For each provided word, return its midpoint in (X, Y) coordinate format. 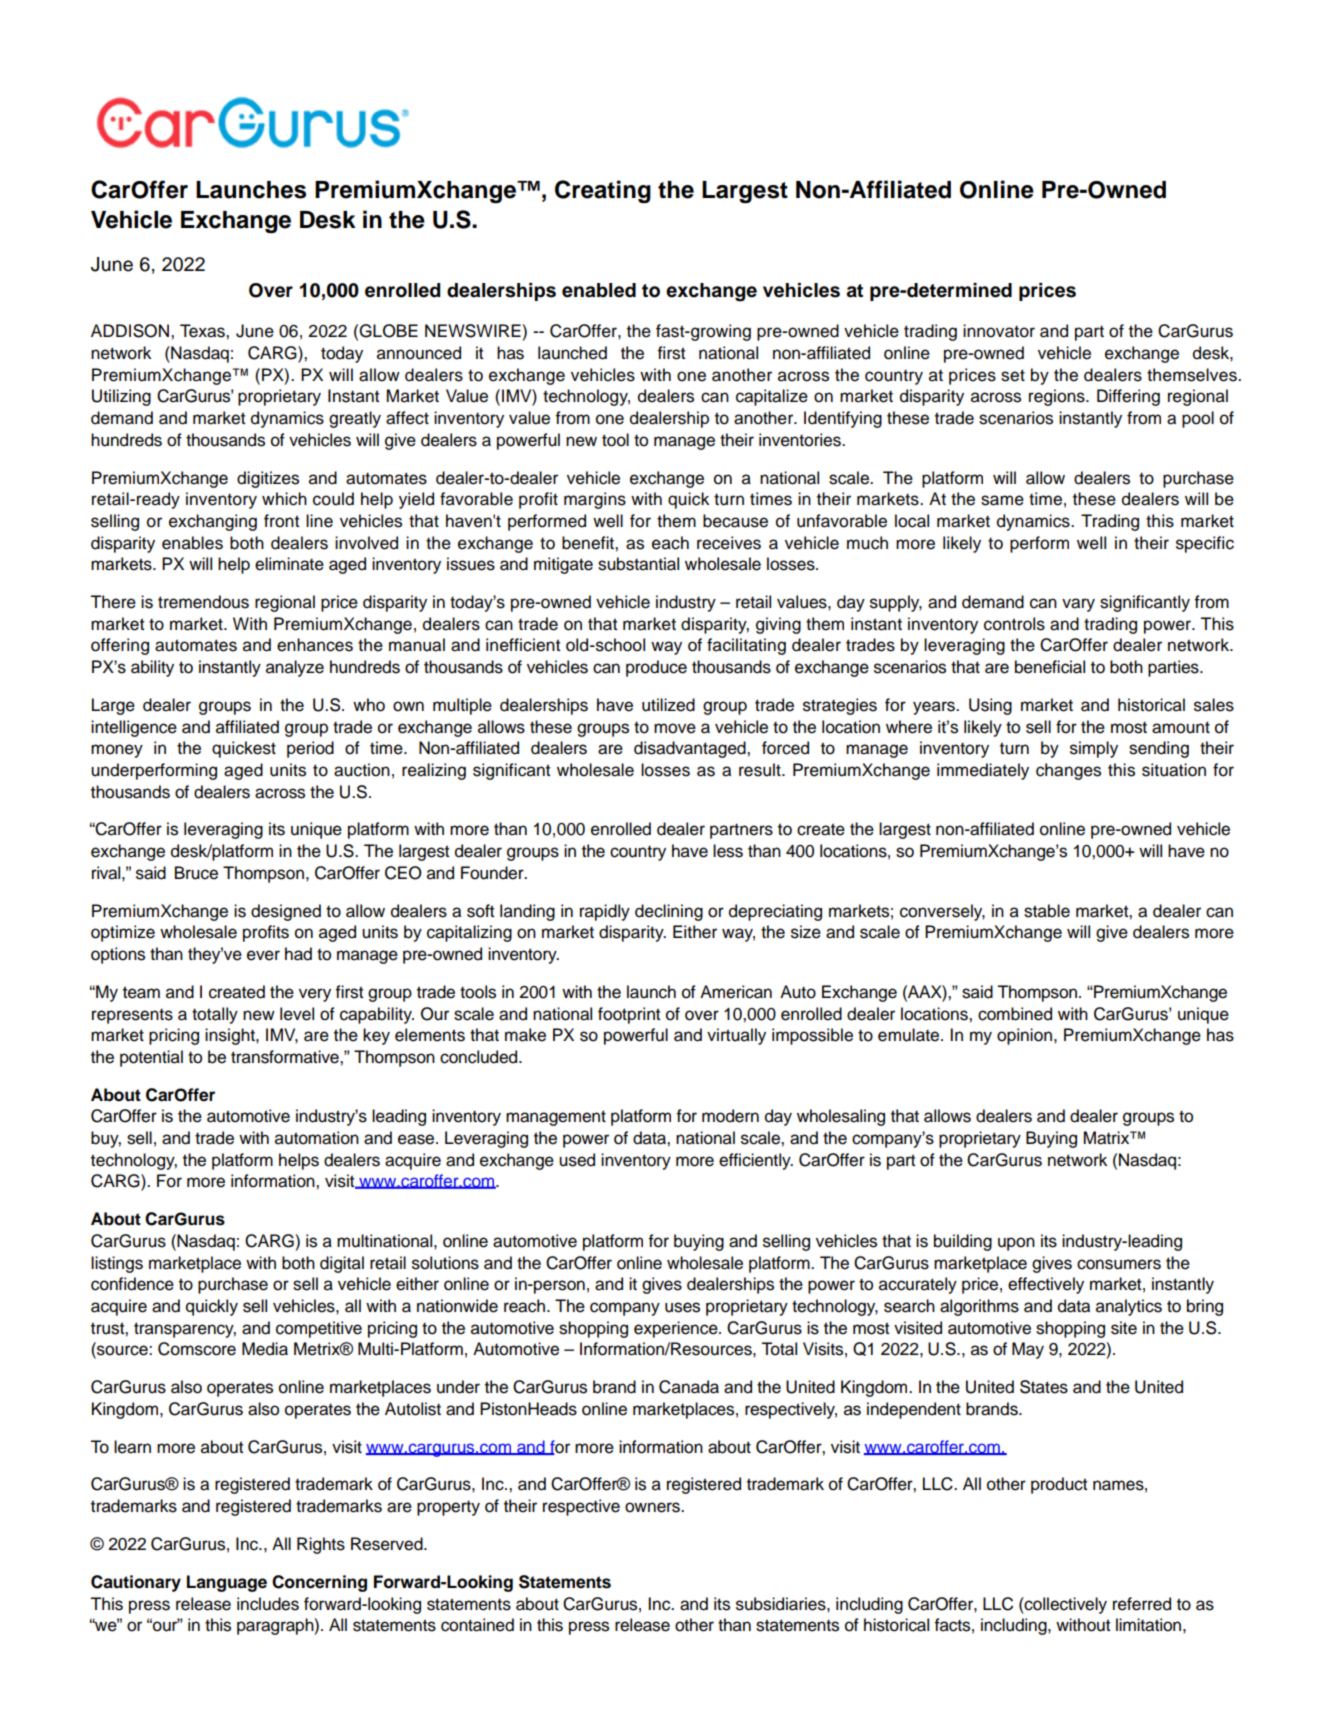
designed (286, 912)
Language (227, 1583)
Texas (203, 331)
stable (1047, 911)
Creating (603, 191)
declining (669, 912)
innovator (999, 331)
